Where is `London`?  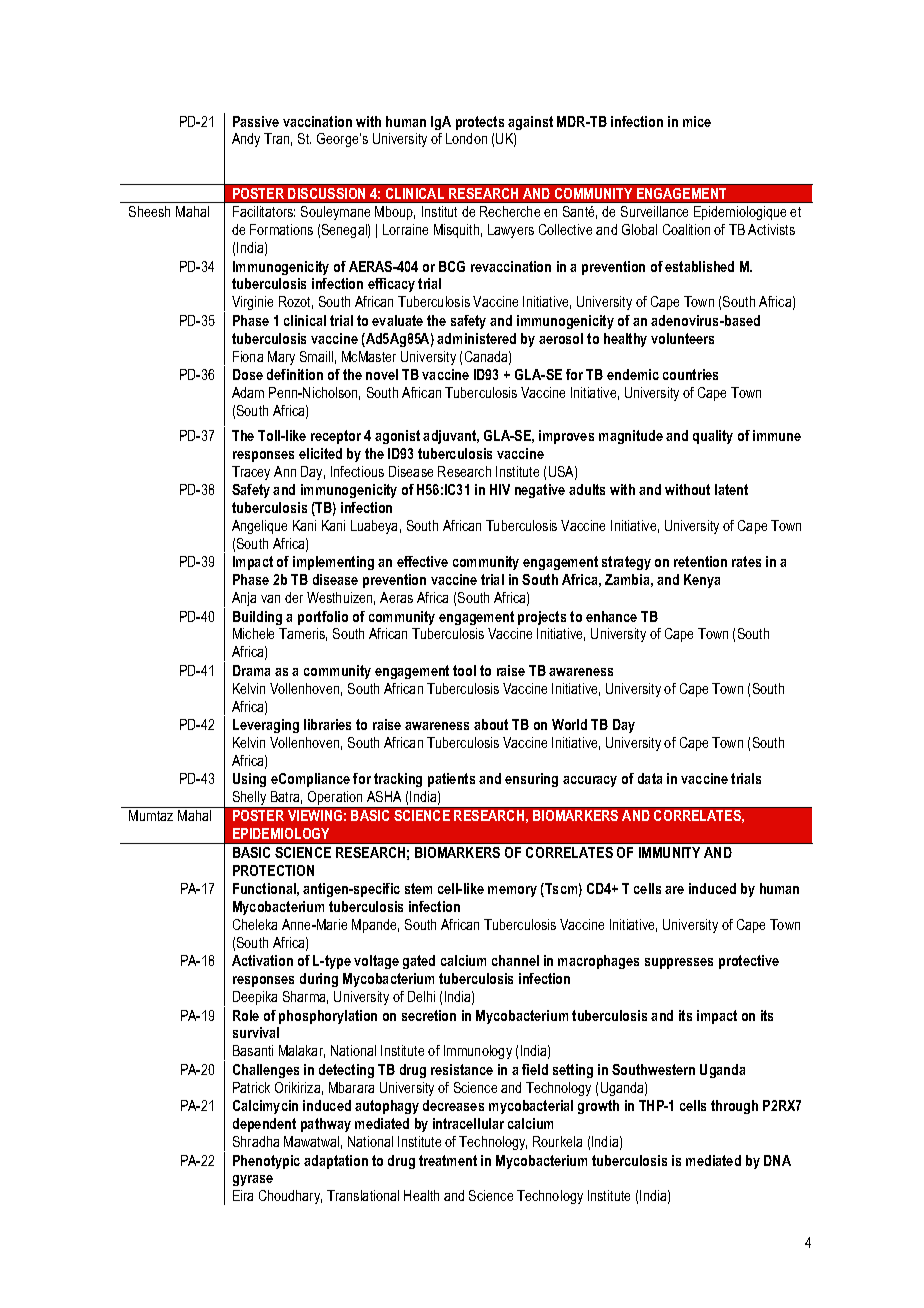 London is located at coordinates (466, 138).
